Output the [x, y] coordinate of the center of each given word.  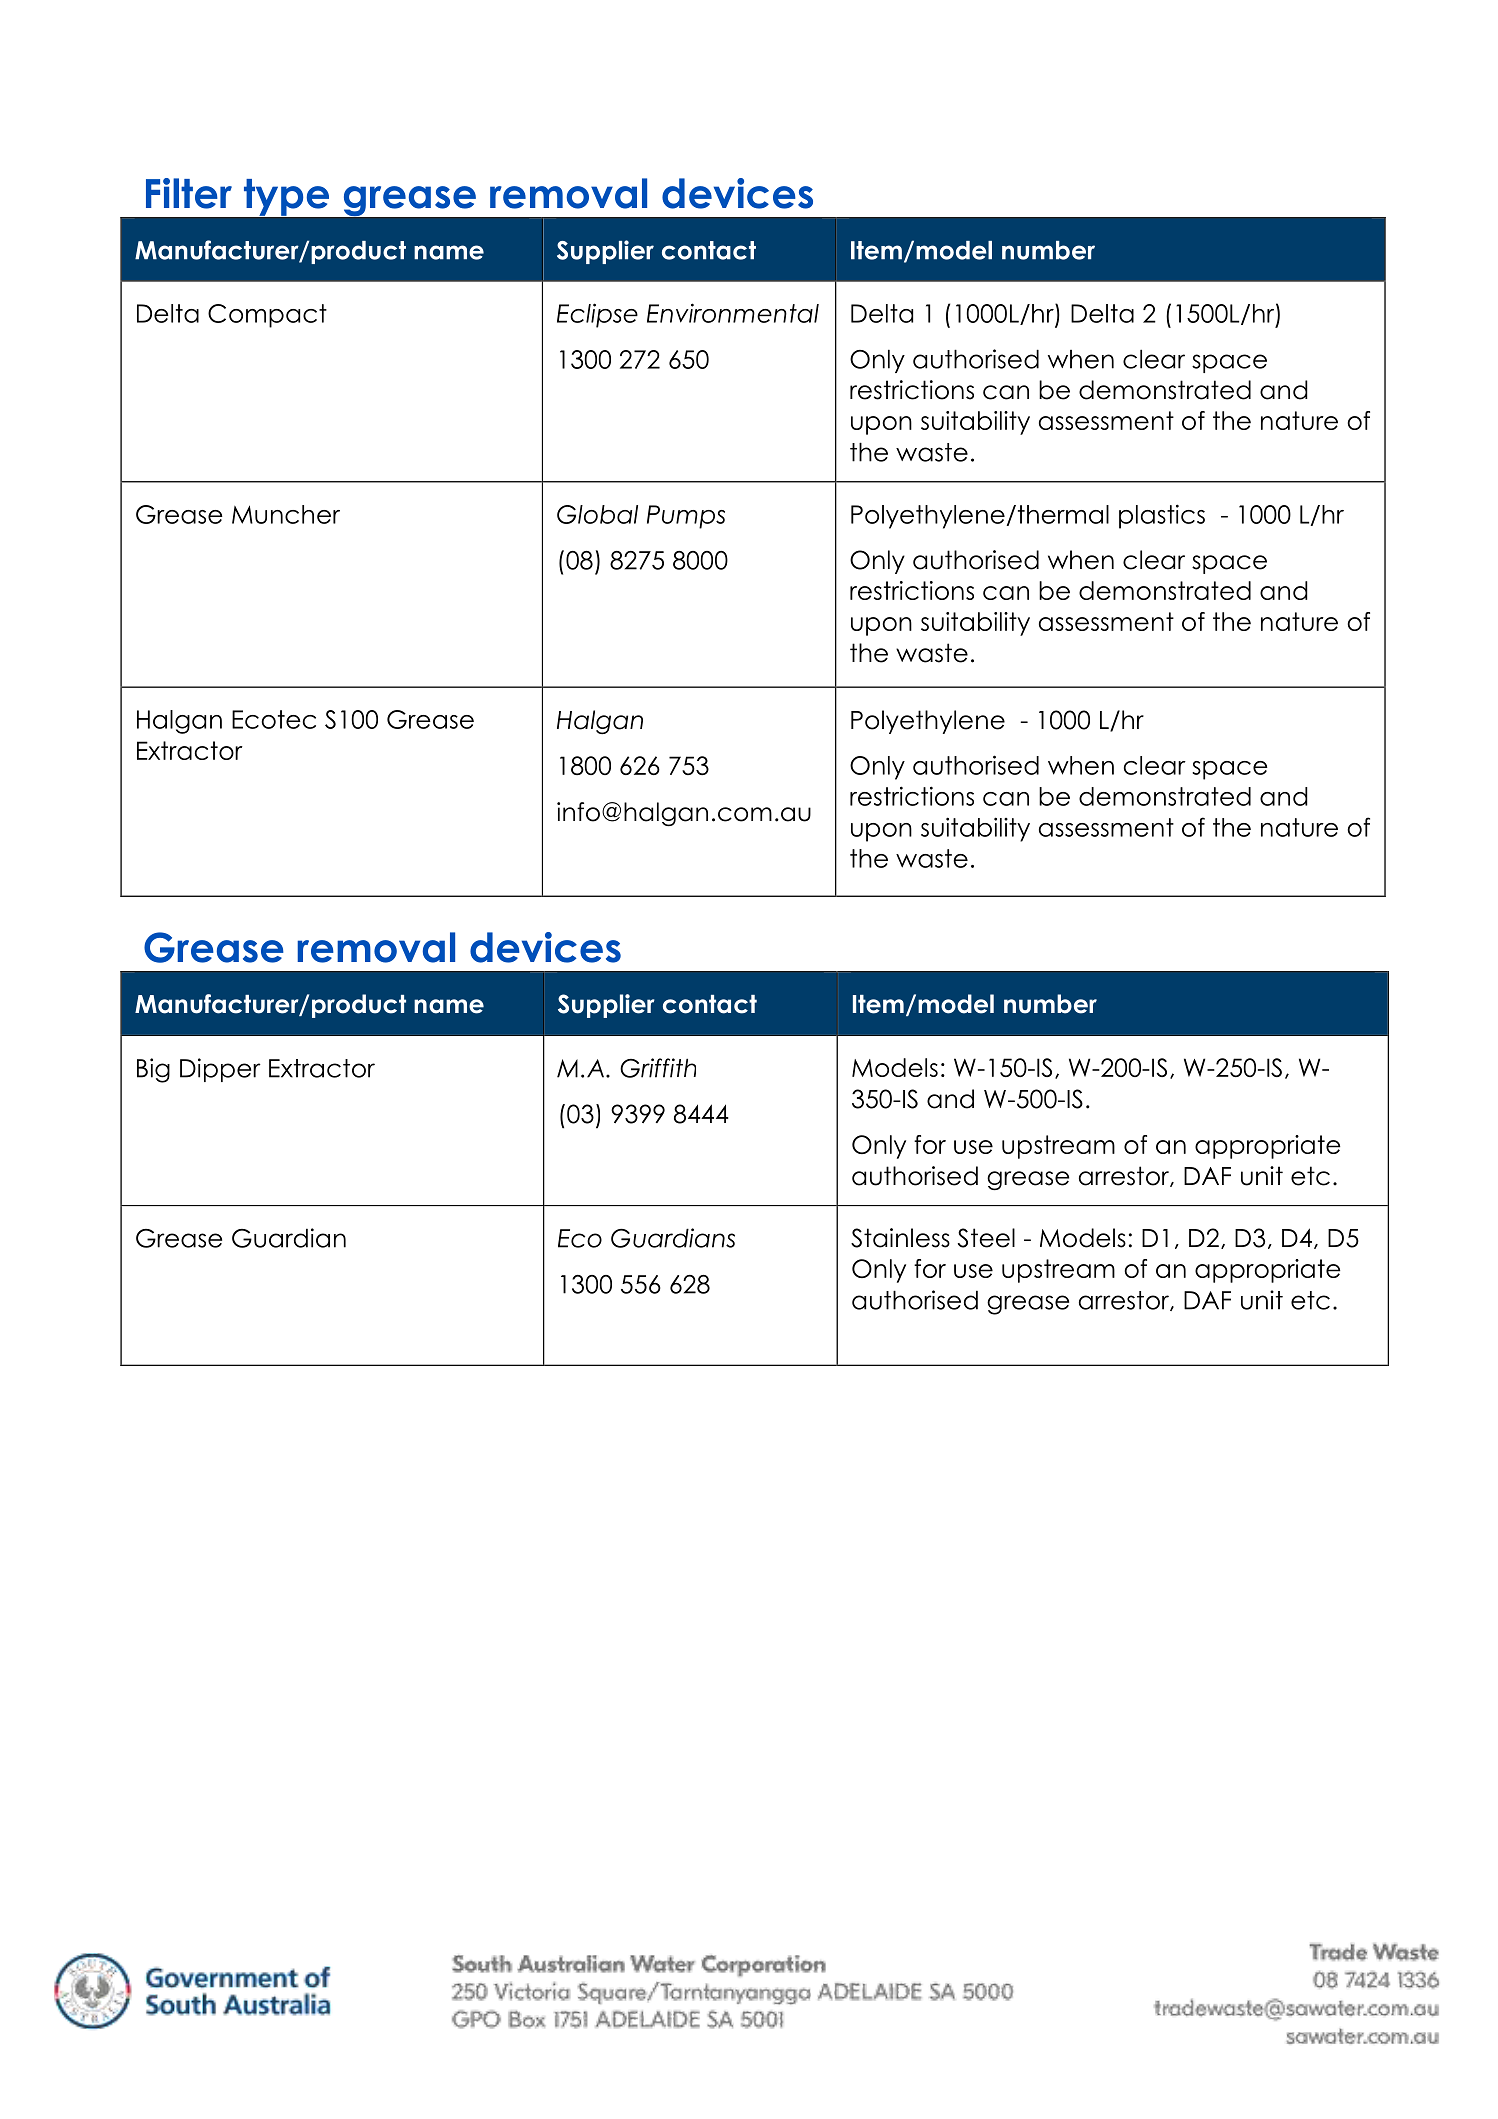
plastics [1162, 516]
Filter [189, 193]
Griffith [658, 1068]
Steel [986, 1238]
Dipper [220, 1070]
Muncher [286, 514]
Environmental [733, 313]
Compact [267, 316]
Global [597, 514]
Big [153, 1070]
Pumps [686, 517]
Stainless [900, 1238]
